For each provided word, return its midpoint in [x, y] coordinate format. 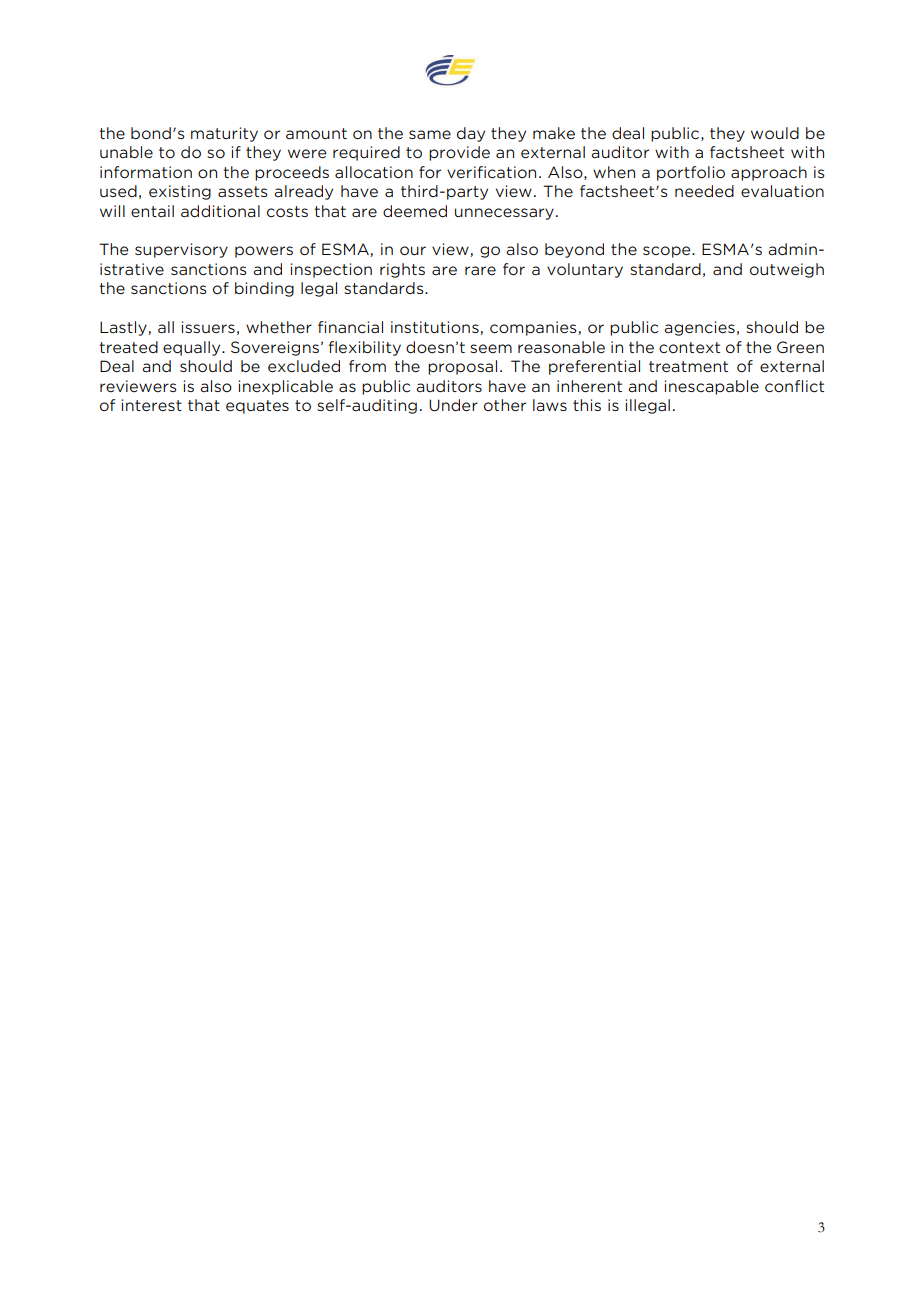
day [471, 134]
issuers [208, 327]
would [775, 133]
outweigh [787, 270]
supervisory [181, 250]
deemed [415, 211]
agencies [699, 328]
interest [152, 405]
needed [704, 191]
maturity [224, 134]
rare [480, 270]
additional [220, 211]
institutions [436, 328]
